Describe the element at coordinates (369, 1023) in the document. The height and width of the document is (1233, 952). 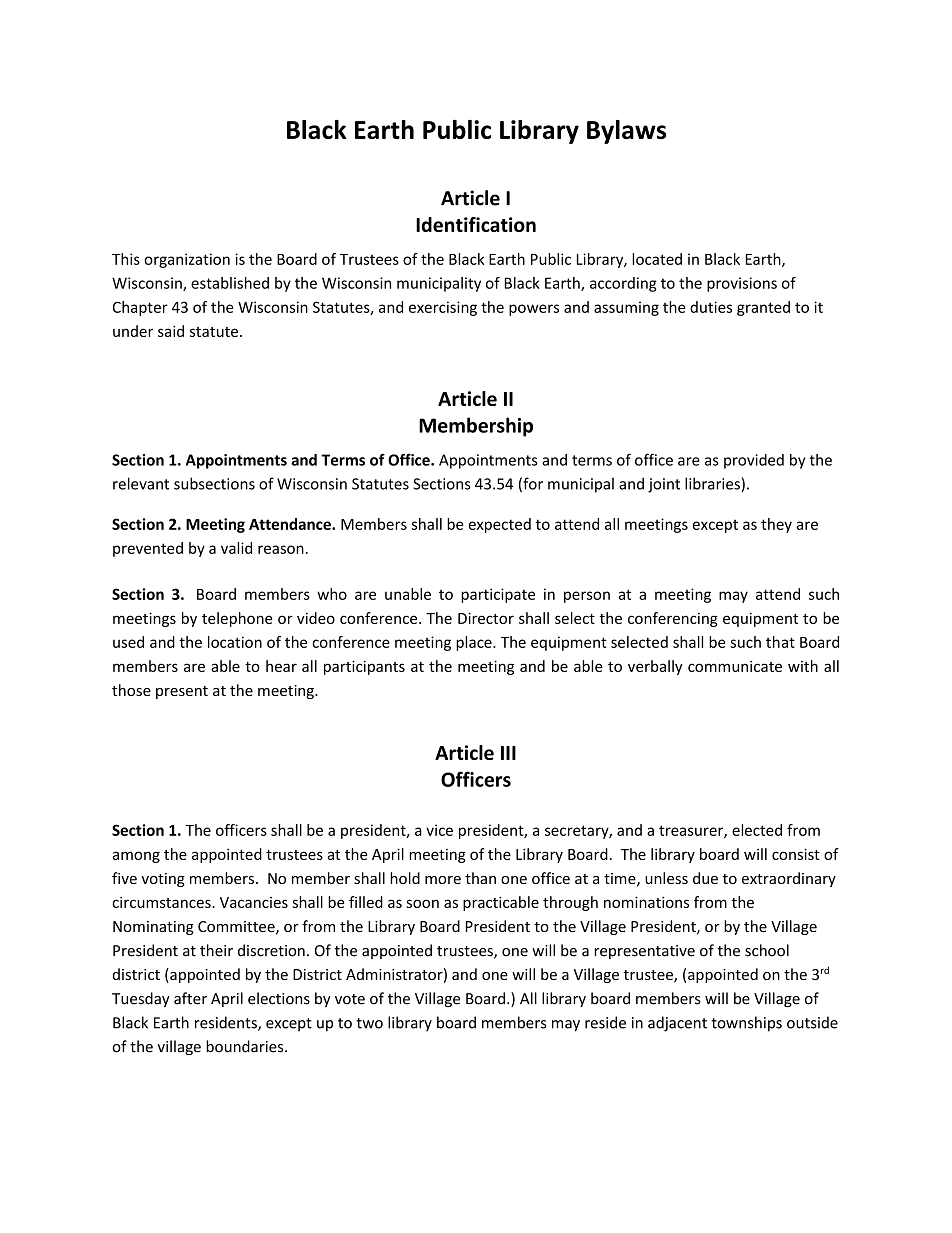
I see `two` at that location.
